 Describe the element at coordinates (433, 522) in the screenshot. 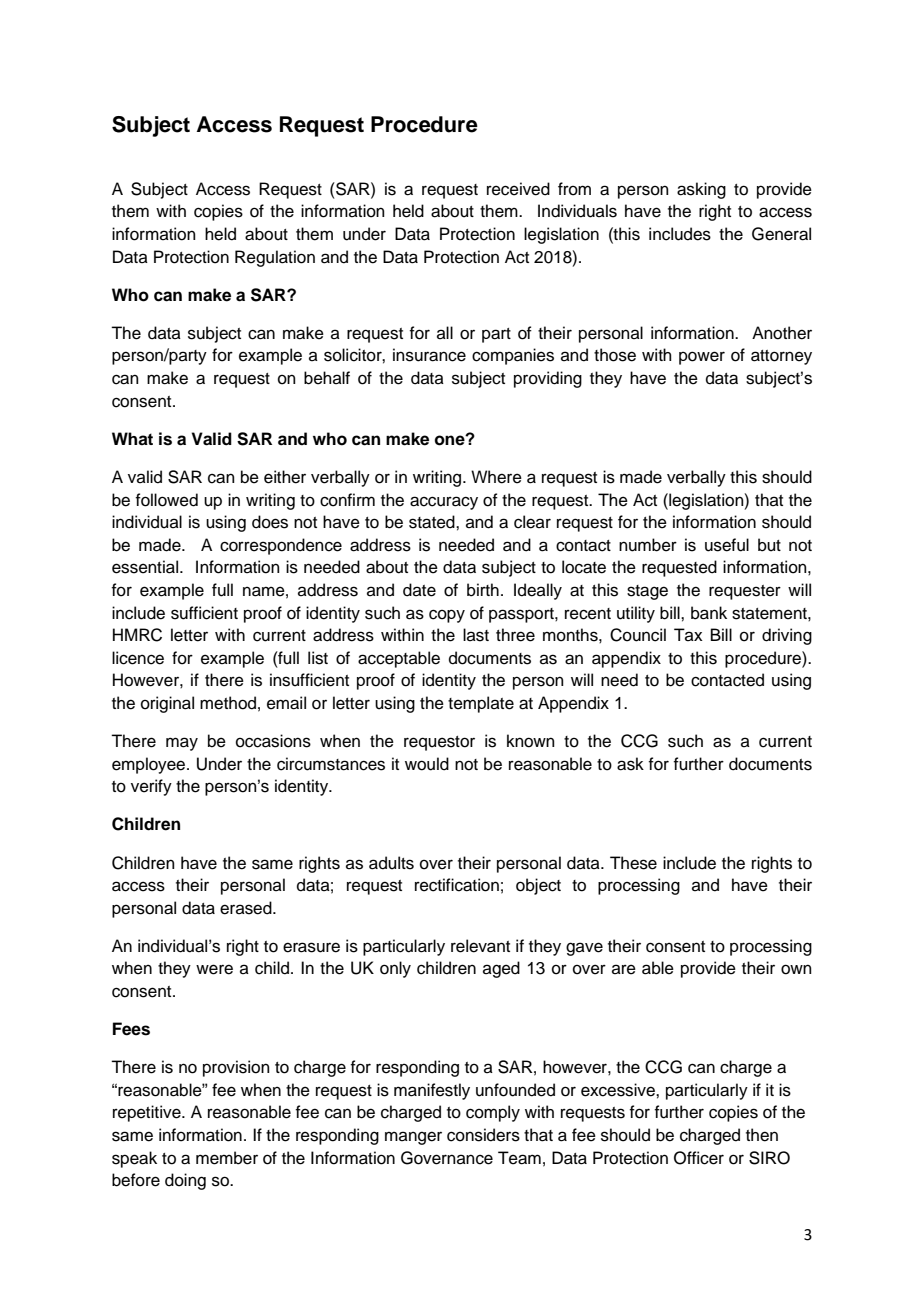

I see `stated` at that location.
